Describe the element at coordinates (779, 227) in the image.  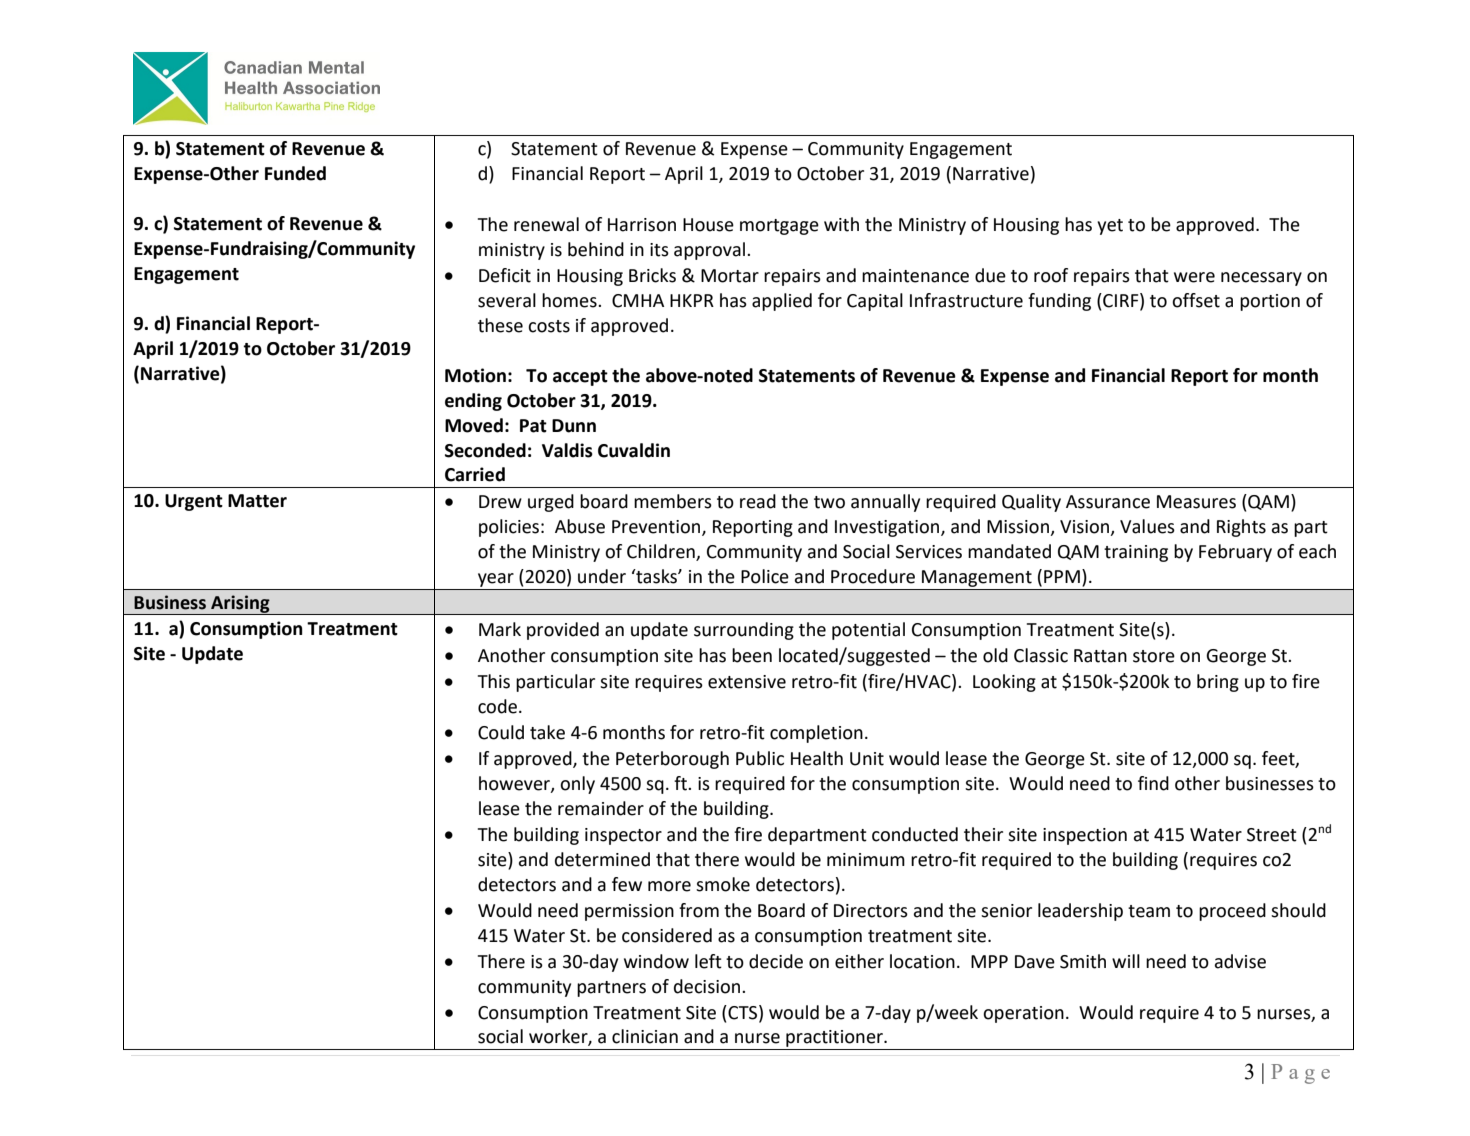
I see `mortgage` at that location.
